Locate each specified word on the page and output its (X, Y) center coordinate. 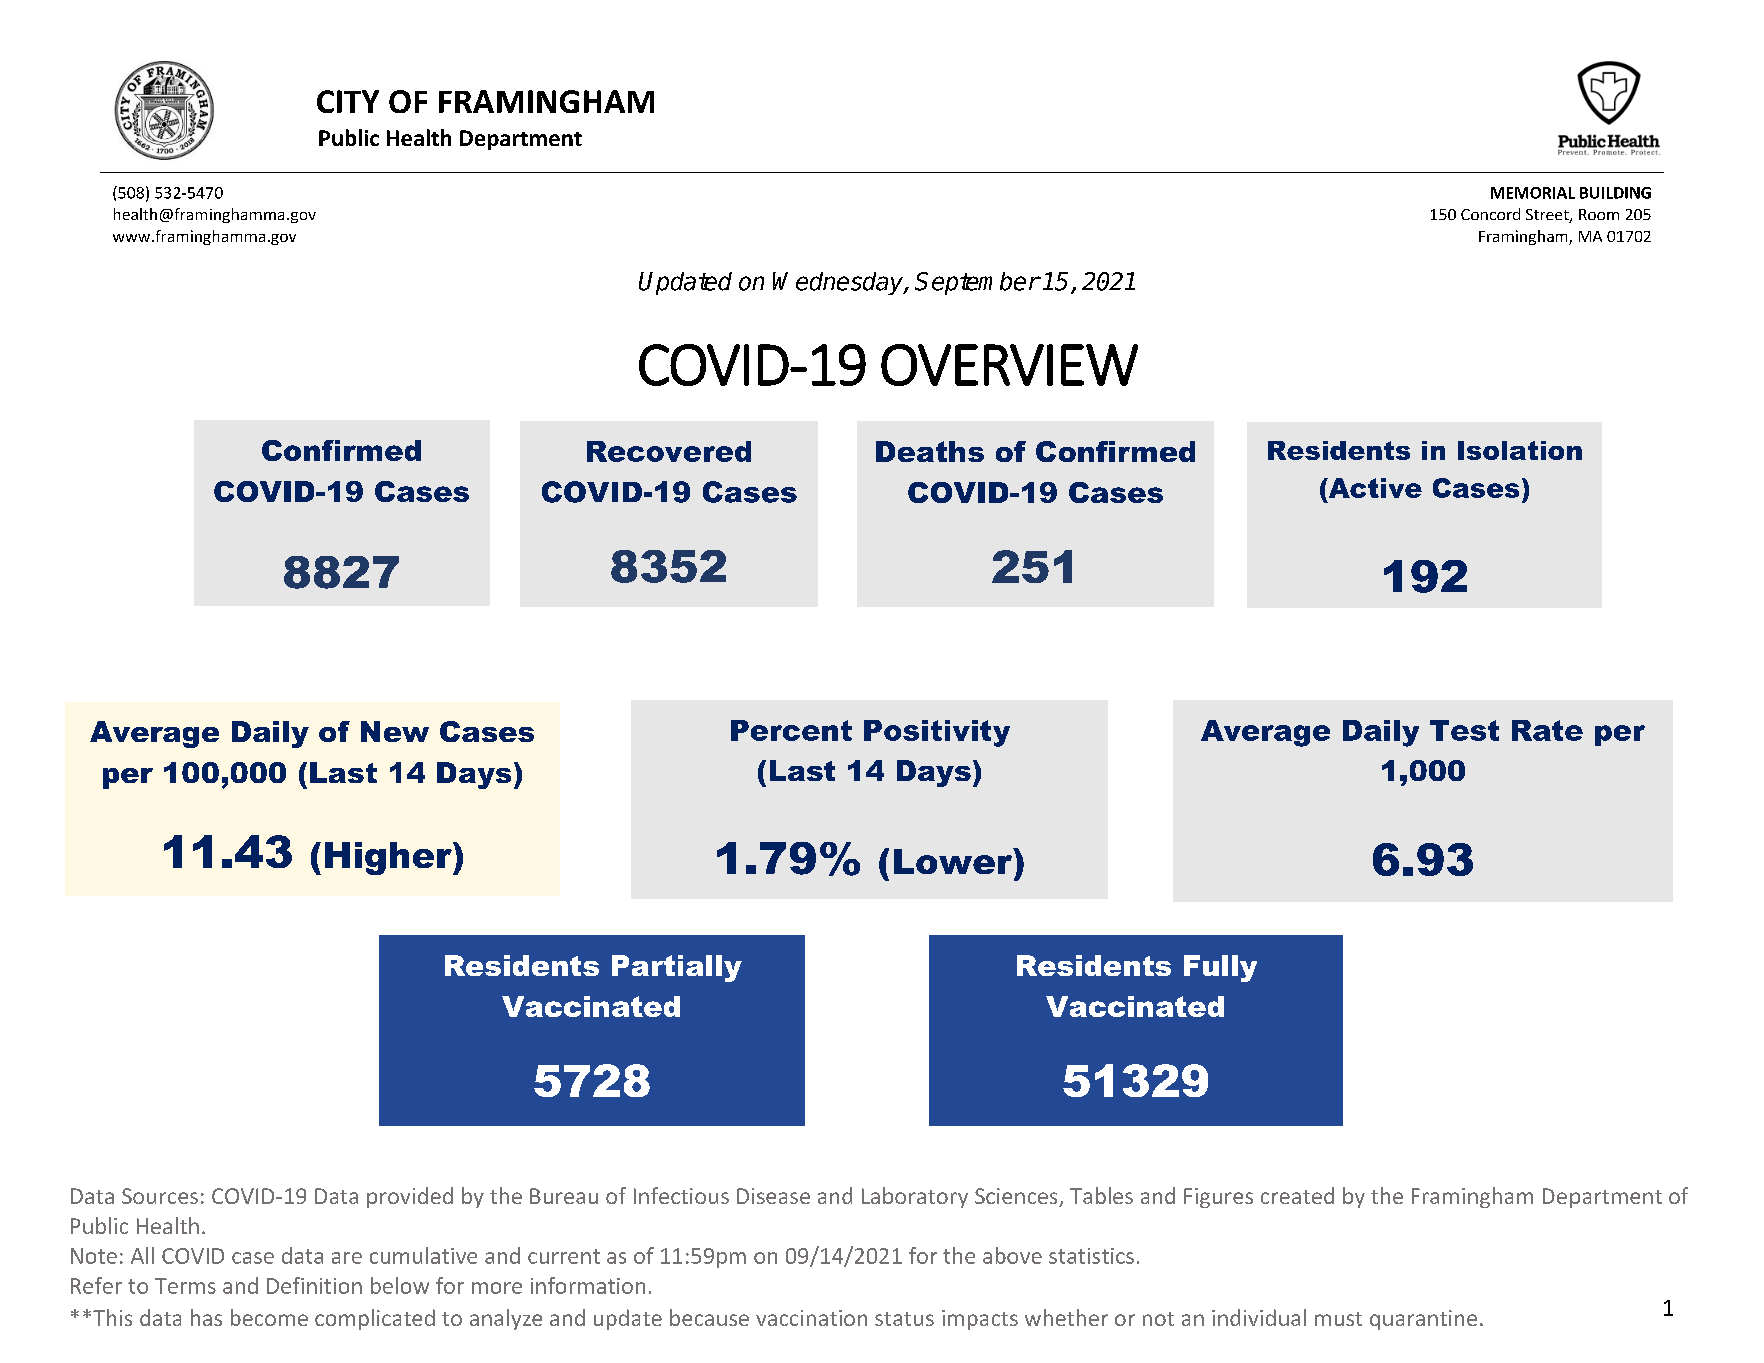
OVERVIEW (1009, 365)
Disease (773, 1196)
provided (410, 1197)
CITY (348, 101)
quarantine (1423, 1320)
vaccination (811, 1318)
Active (1374, 488)
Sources (160, 1196)
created (1297, 1195)
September (977, 283)
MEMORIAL (1533, 193)
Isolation (1520, 450)
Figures (1218, 1198)
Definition (314, 1285)
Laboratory (915, 1197)
